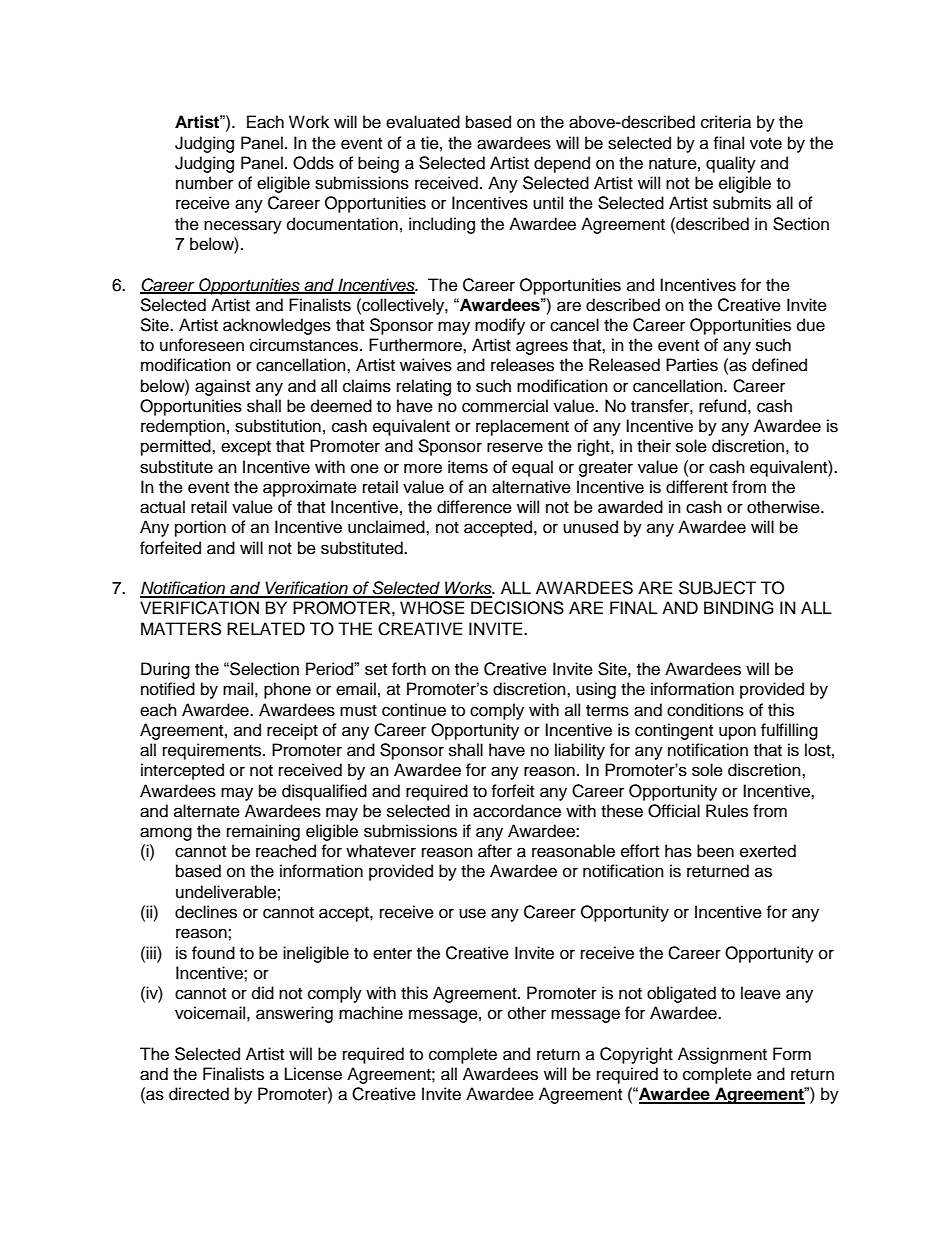 The height and width of the screenshot is (1233, 952). What do you see at coordinates (495, 851) in the screenshot?
I see `after` at bounding box center [495, 851].
